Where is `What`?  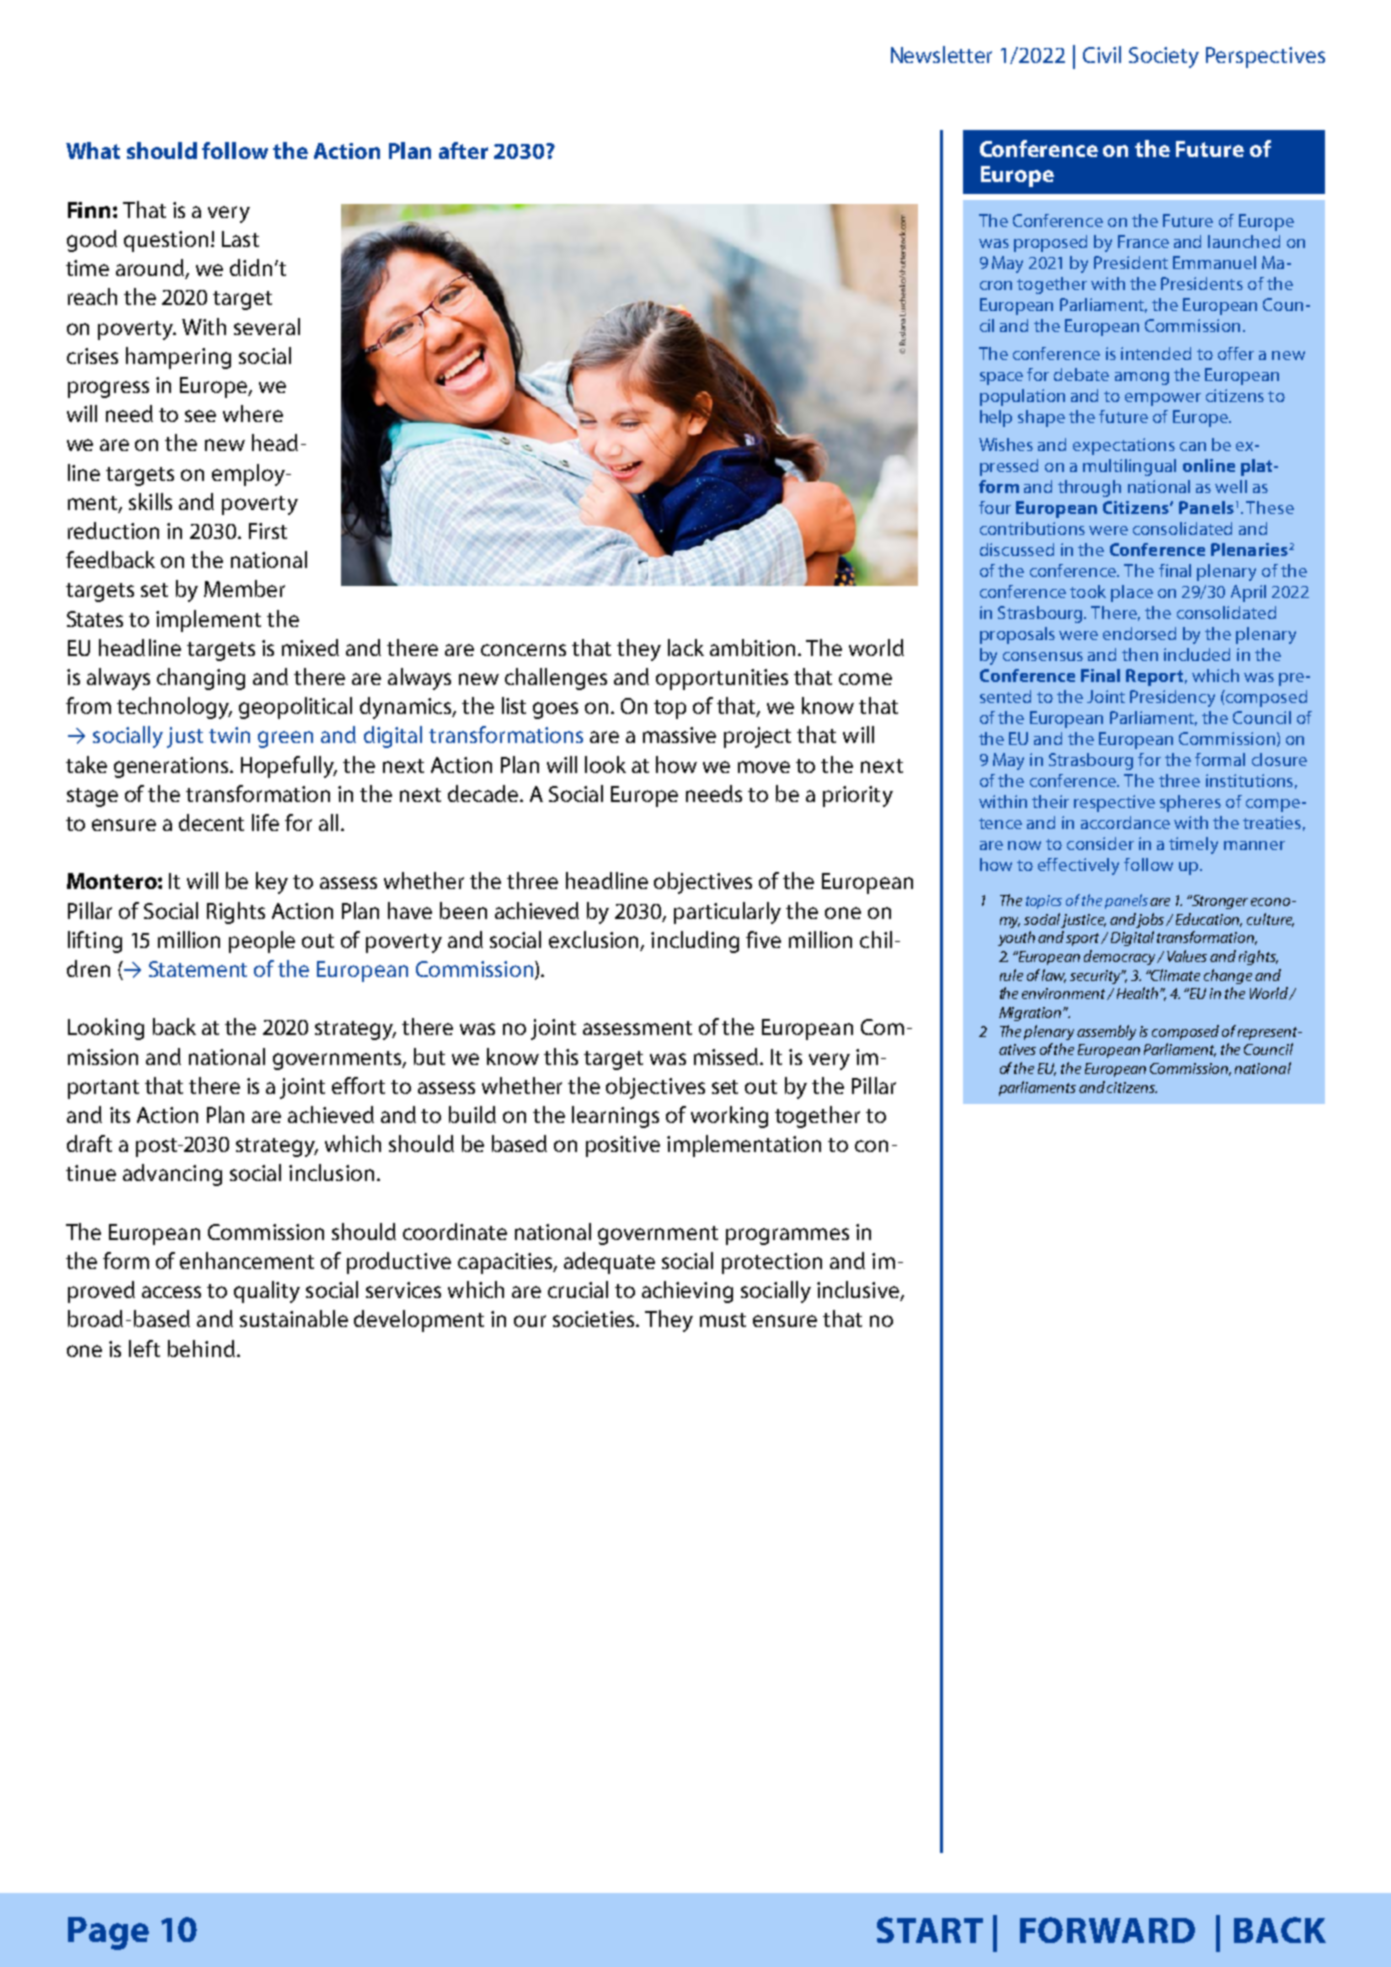
What is located at coordinates (93, 150).
